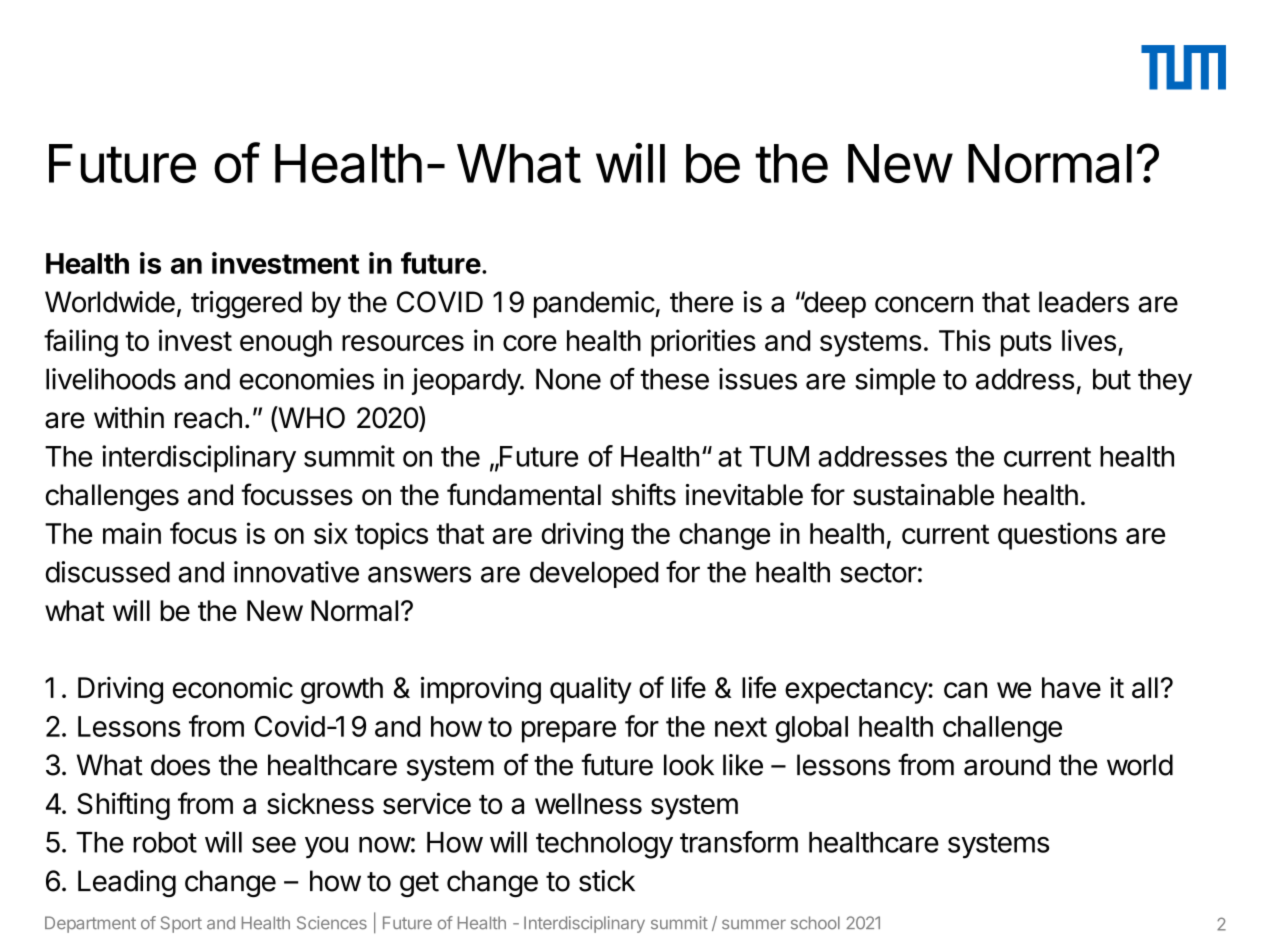  What do you see at coordinates (644, 494) in the screenshot?
I see `shifts` at bounding box center [644, 494].
